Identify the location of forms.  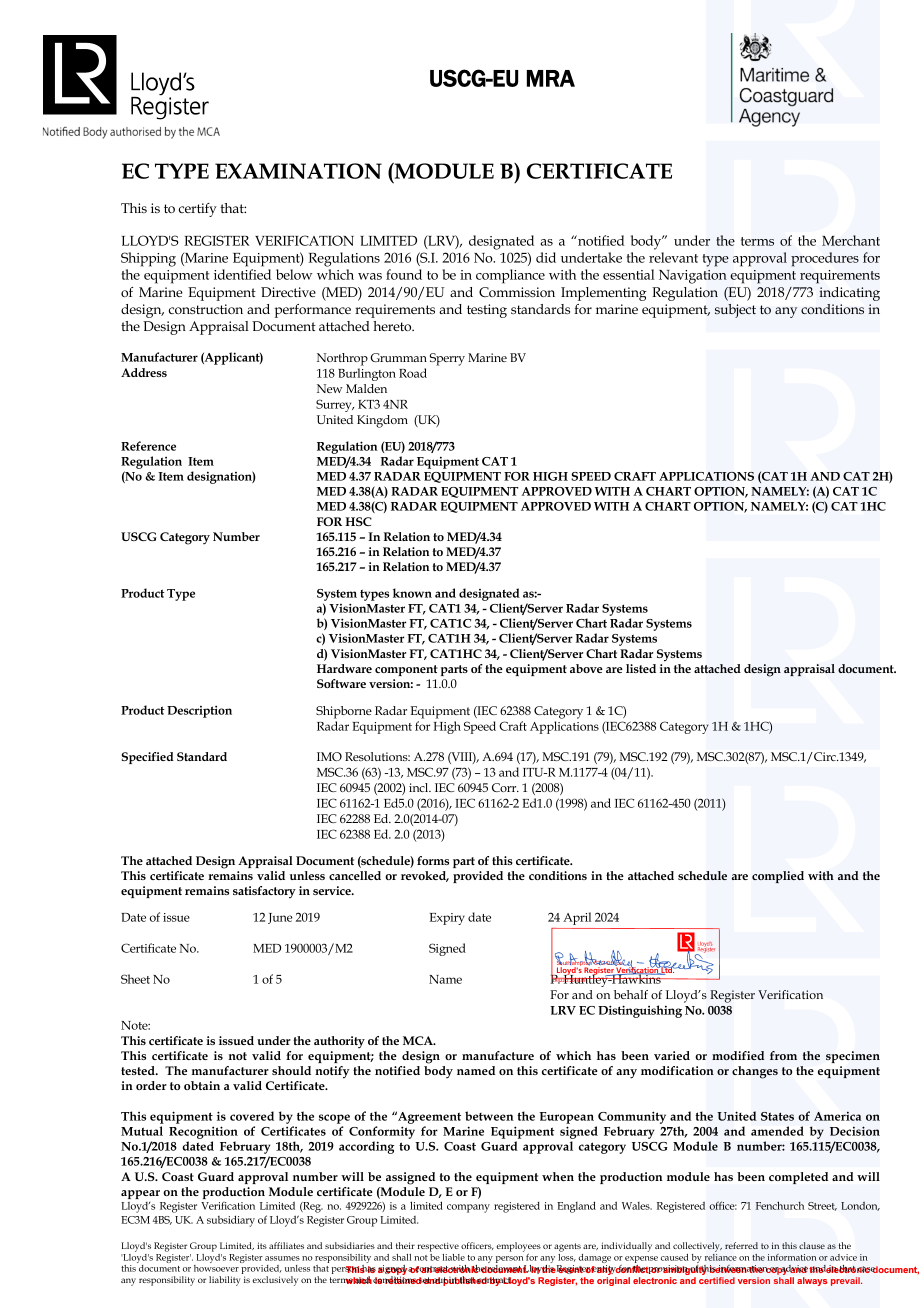
(433, 860).
